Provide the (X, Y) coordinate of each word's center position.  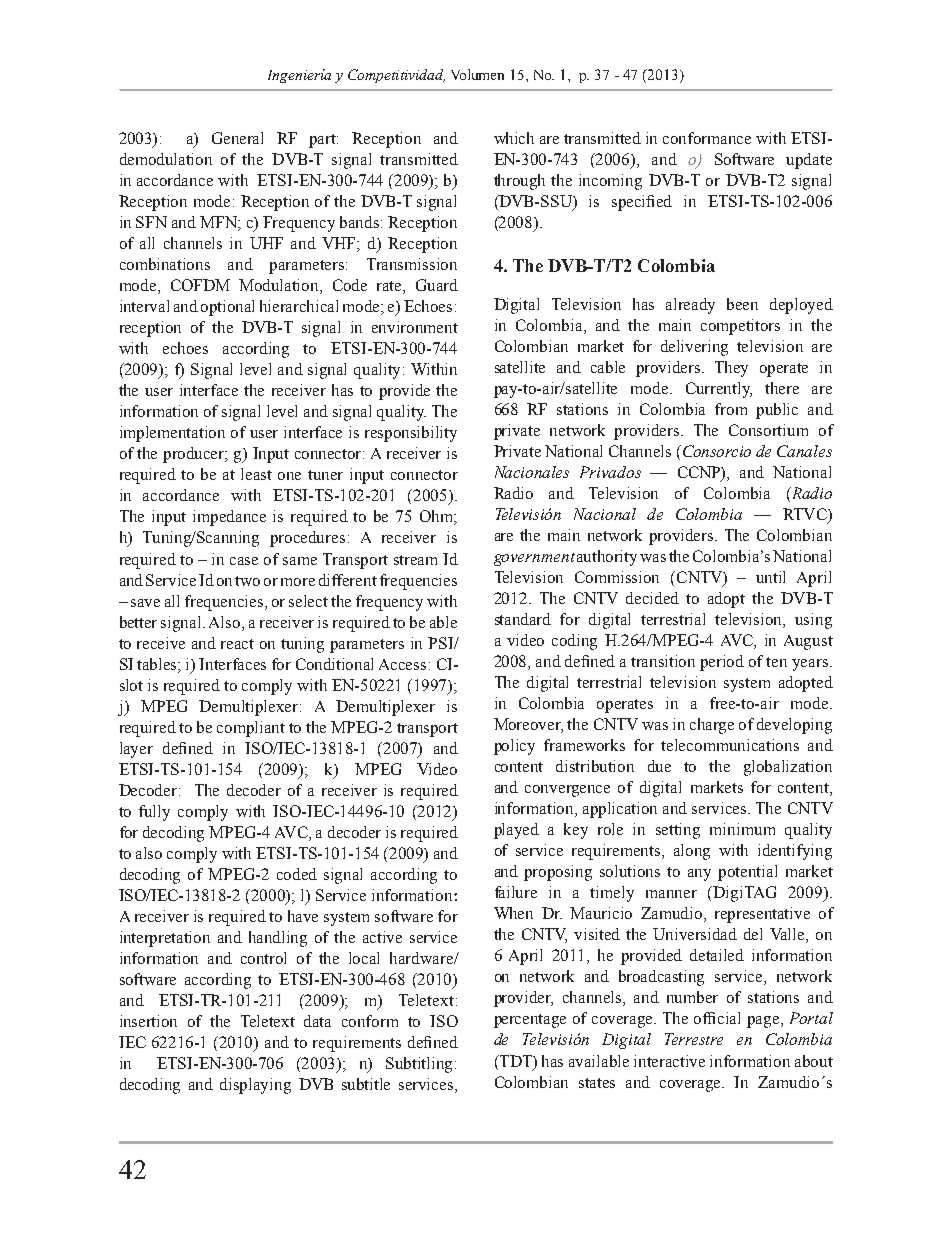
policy (514, 747)
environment (415, 327)
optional (227, 308)
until (770, 577)
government (534, 559)
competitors (740, 327)
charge (712, 726)
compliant (251, 729)
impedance (229, 518)
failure (516, 892)
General (237, 138)
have (303, 916)
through (519, 182)
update (809, 161)
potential (747, 873)
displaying (255, 1086)
